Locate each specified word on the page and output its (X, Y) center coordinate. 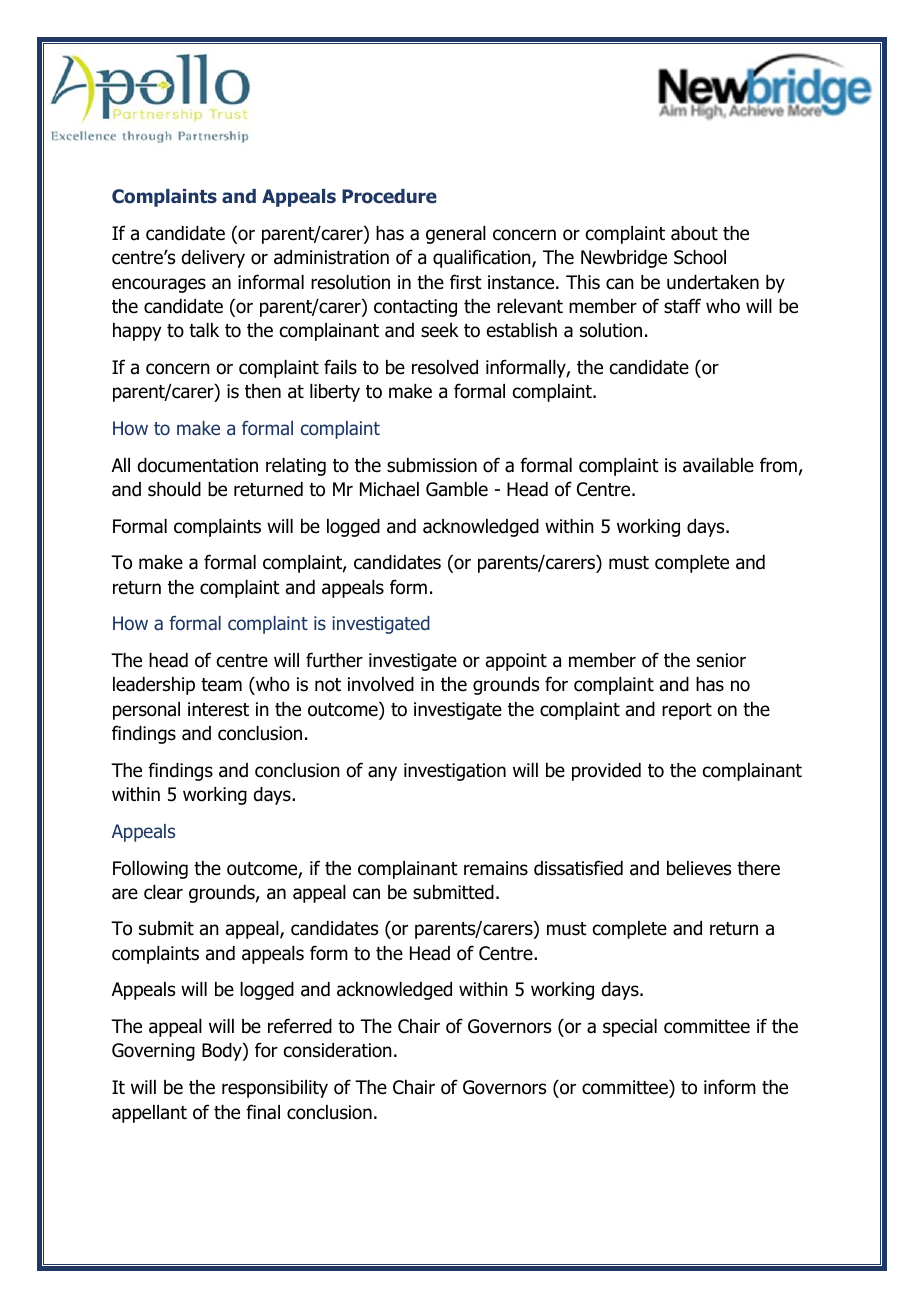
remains (496, 868)
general (456, 235)
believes (699, 868)
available (718, 465)
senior (721, 660)
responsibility (275, 1089)
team (221, 685)
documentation (197, 465)
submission (432, 465)
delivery (213, 259)
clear (163, 892)
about (694, 233)
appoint (516, 662)
